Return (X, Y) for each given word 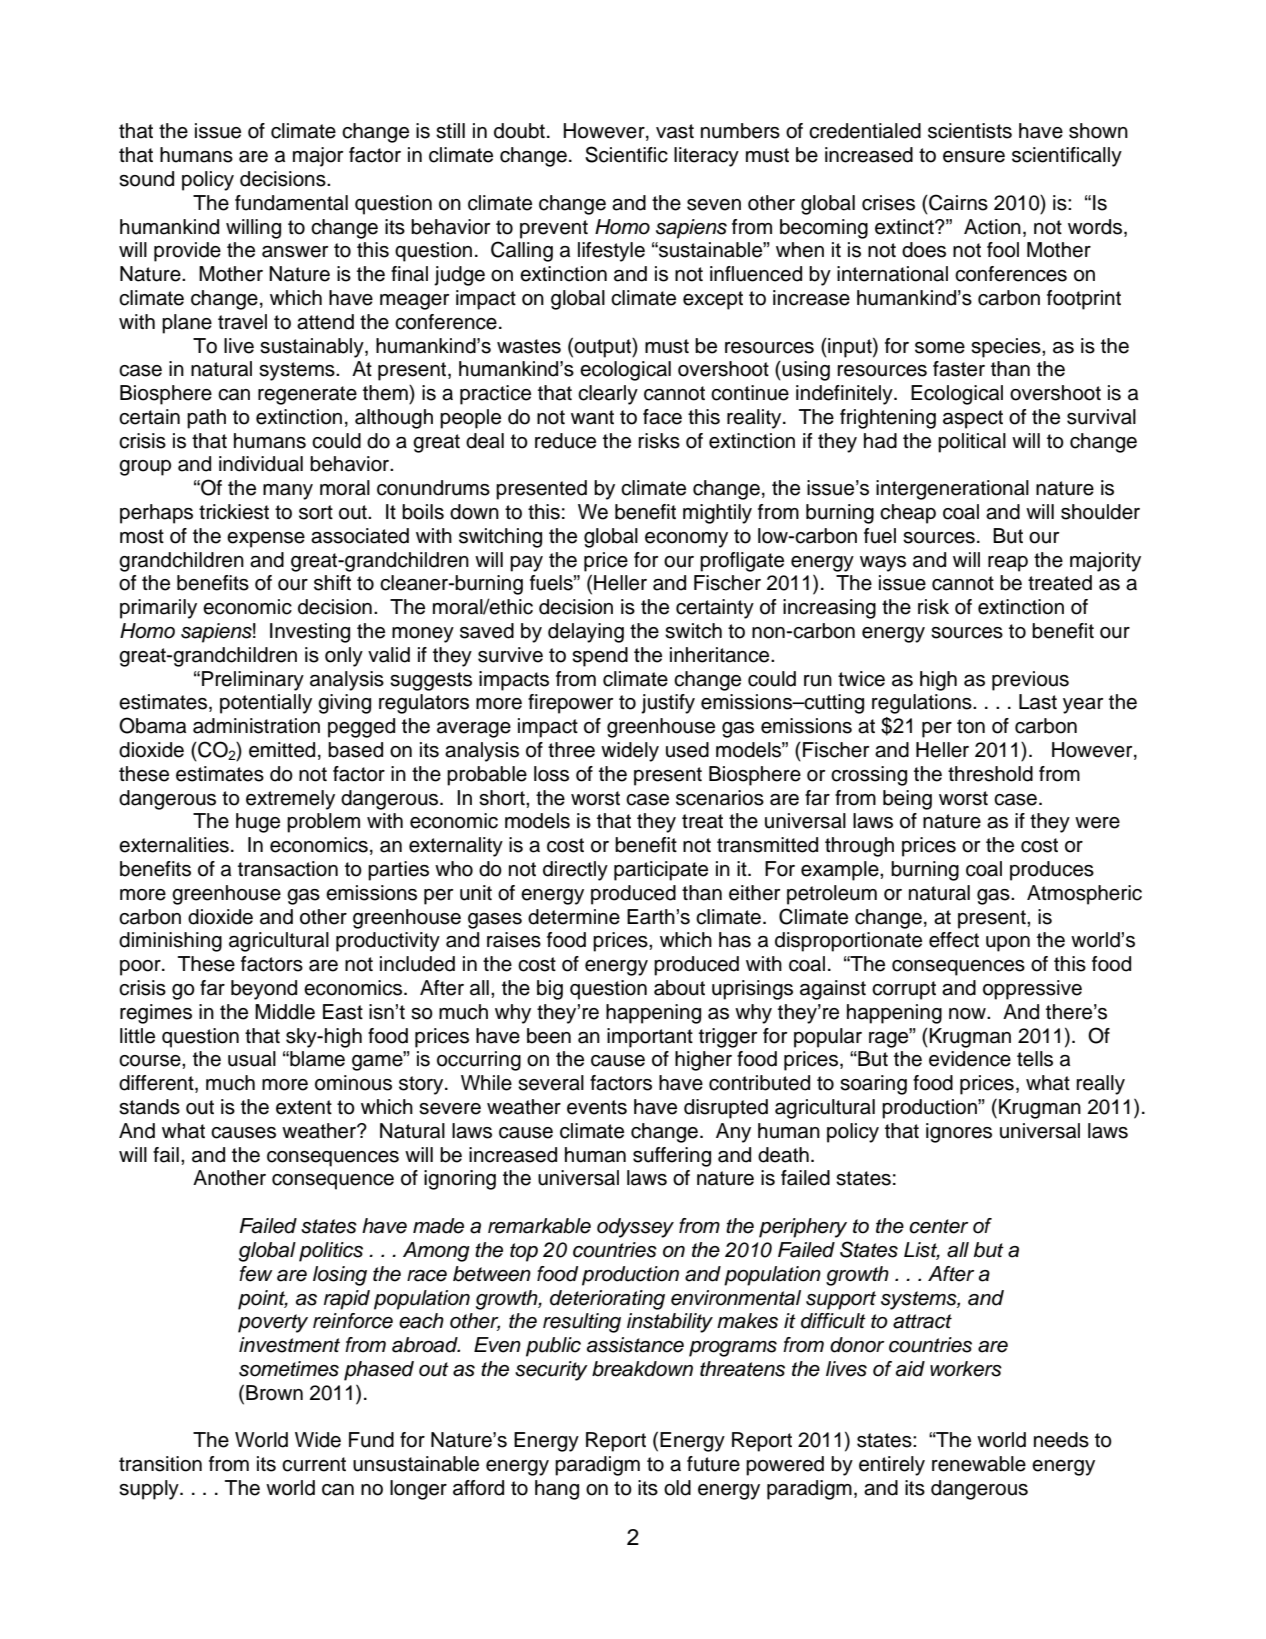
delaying (586, 633)
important (650, 1038)
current (314, 1464)
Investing (310, 633)
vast (675, 131)
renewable (979, 1464)
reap (1008, 564)
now (968, 1014)
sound (146, 179)
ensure (974, 157)
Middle (285, 1012)
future (713, 1464)
